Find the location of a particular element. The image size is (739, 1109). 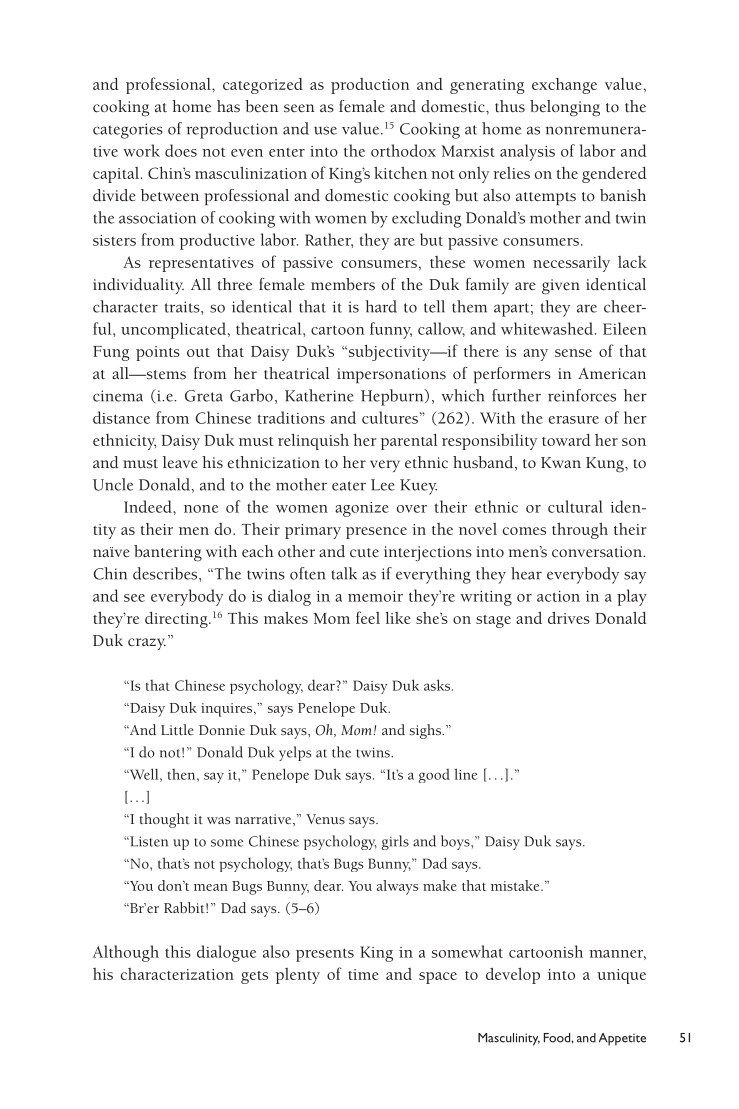

time is located at coordinates (363, 974).
